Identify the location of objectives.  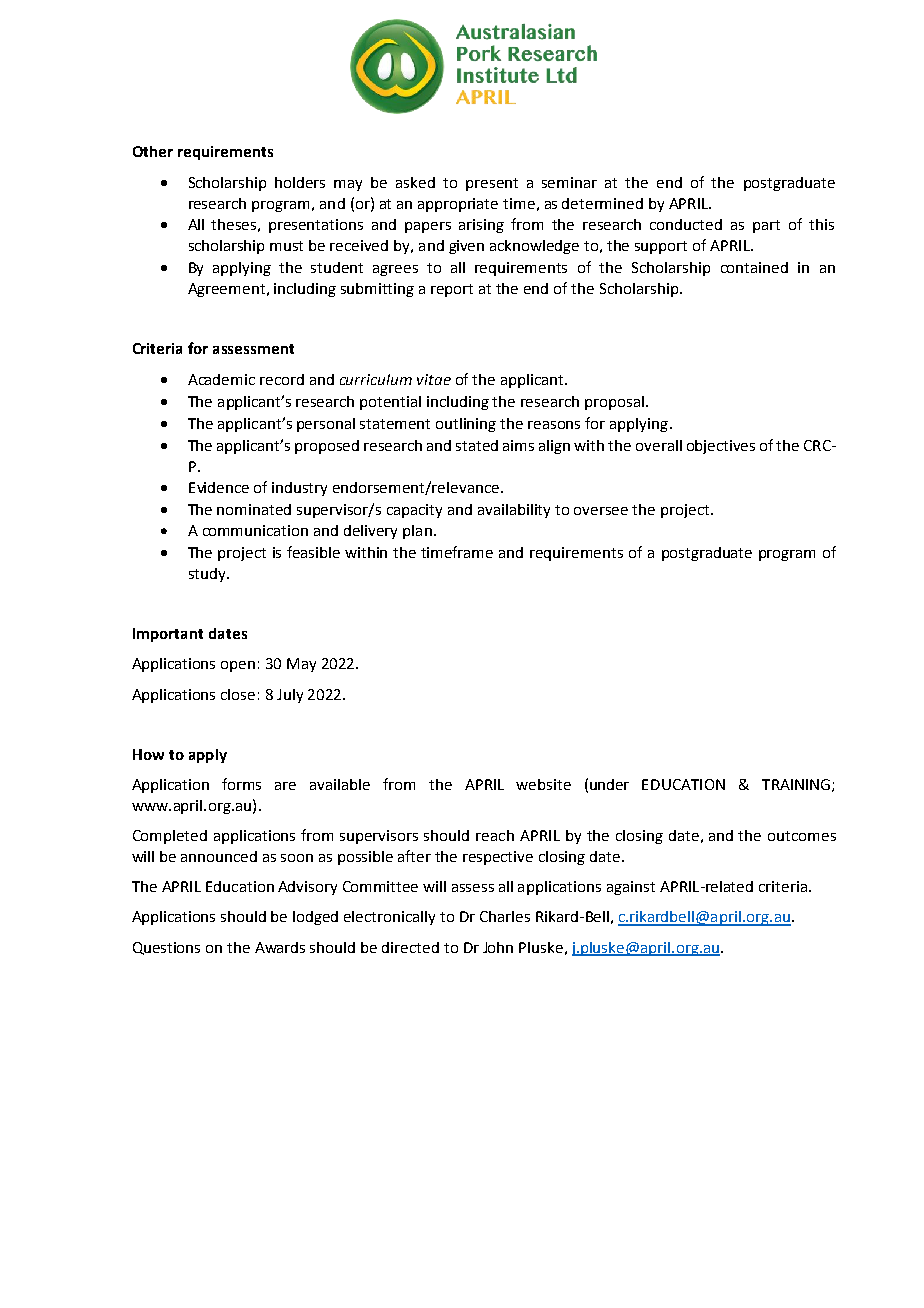
(721, 447).
